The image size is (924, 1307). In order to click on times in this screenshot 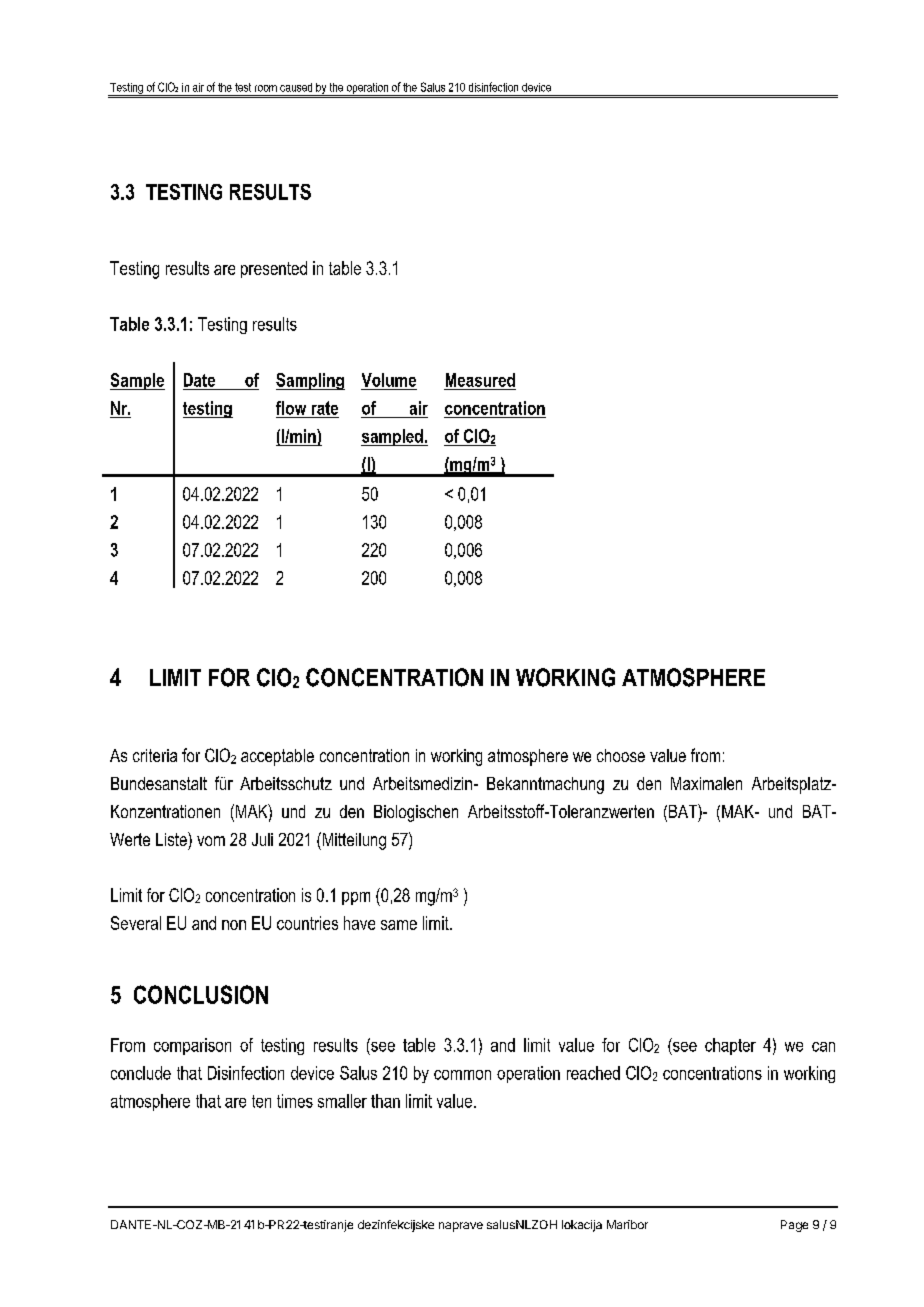, I will do `click(295, 1101)`.
